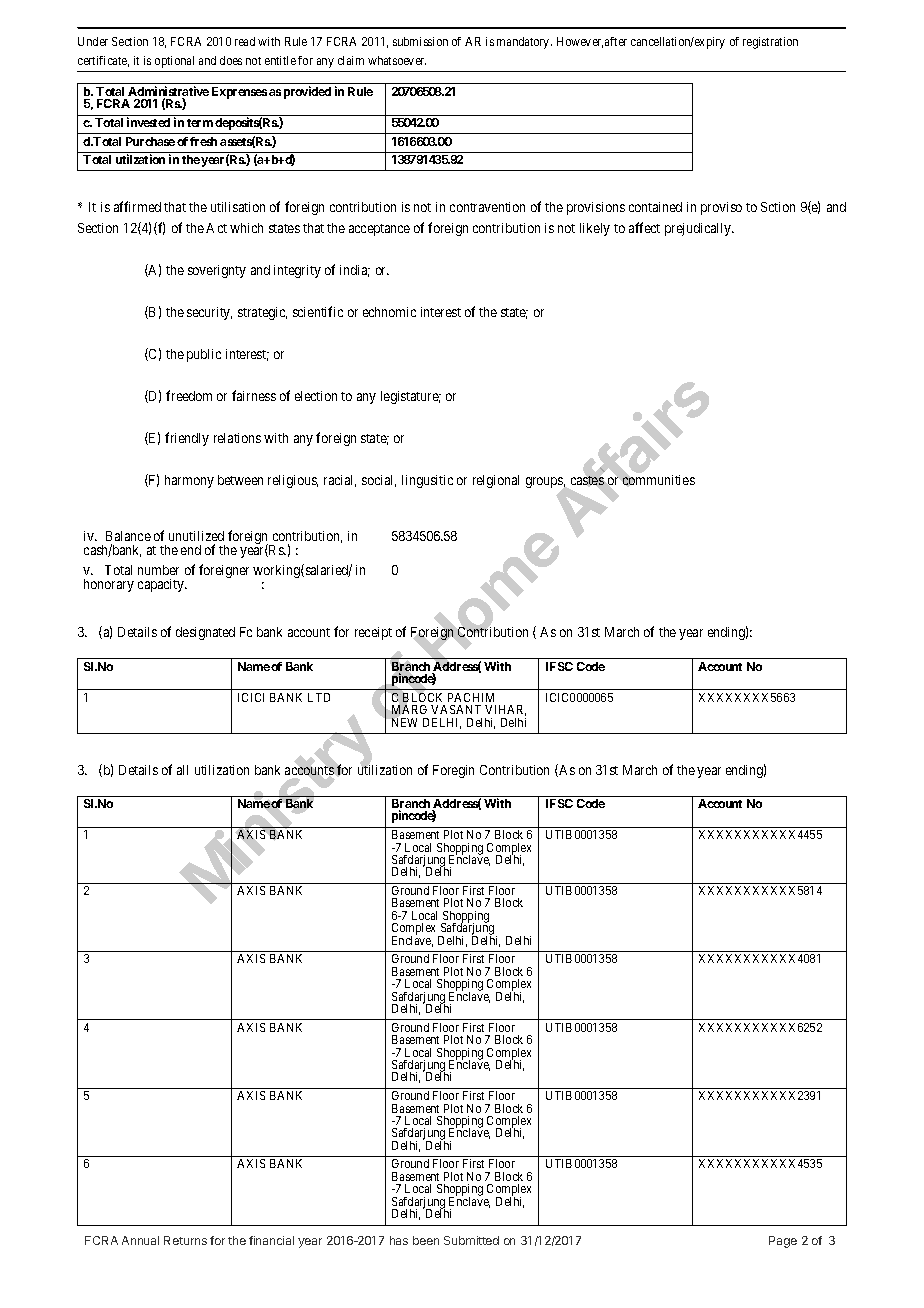 The image size is (924, 1308). What do you see at coordinates (205, 633) in the document?
I see `designated` at bounding box center [205, 633].
